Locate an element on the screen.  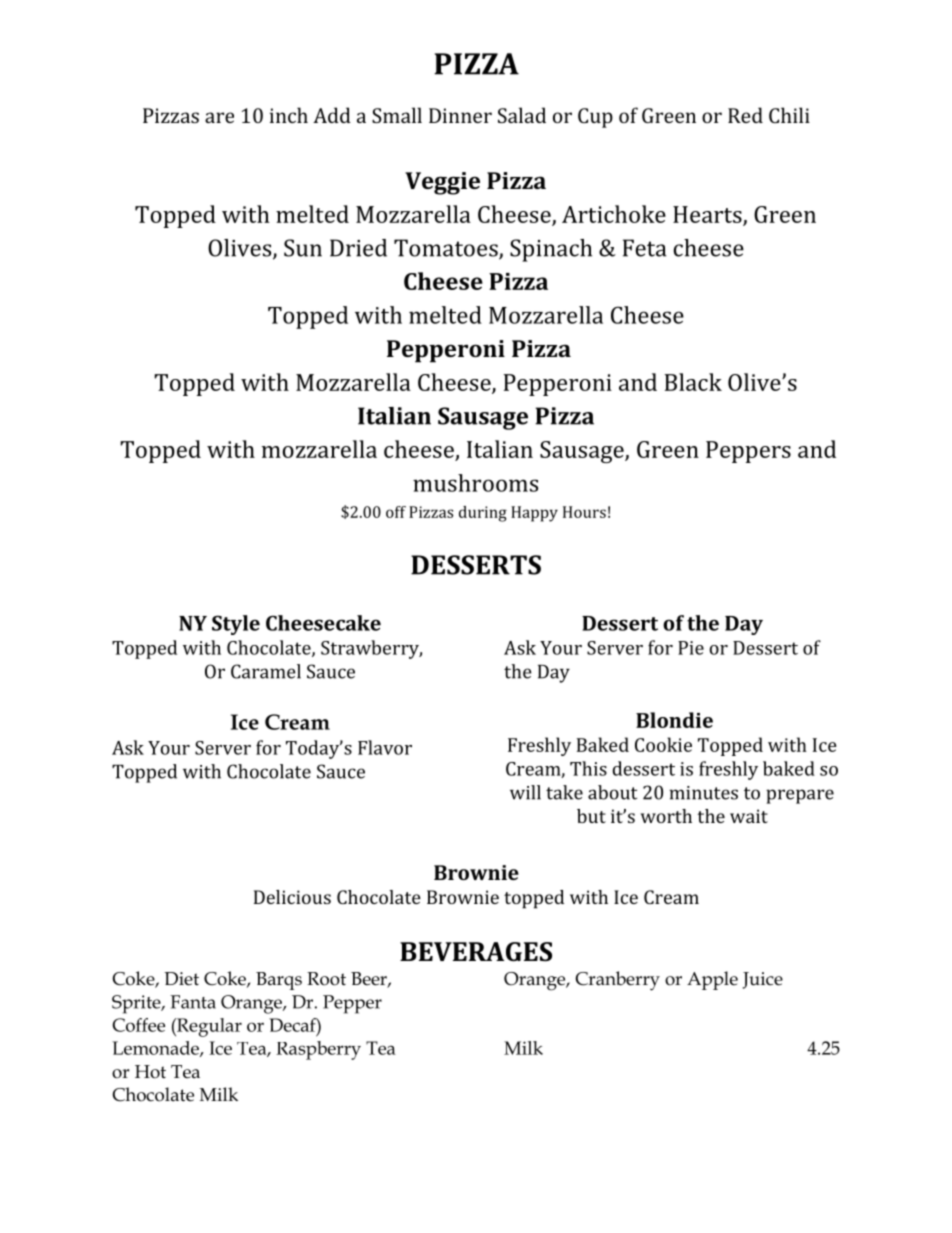
inch is located at coordinates (289, 115).
